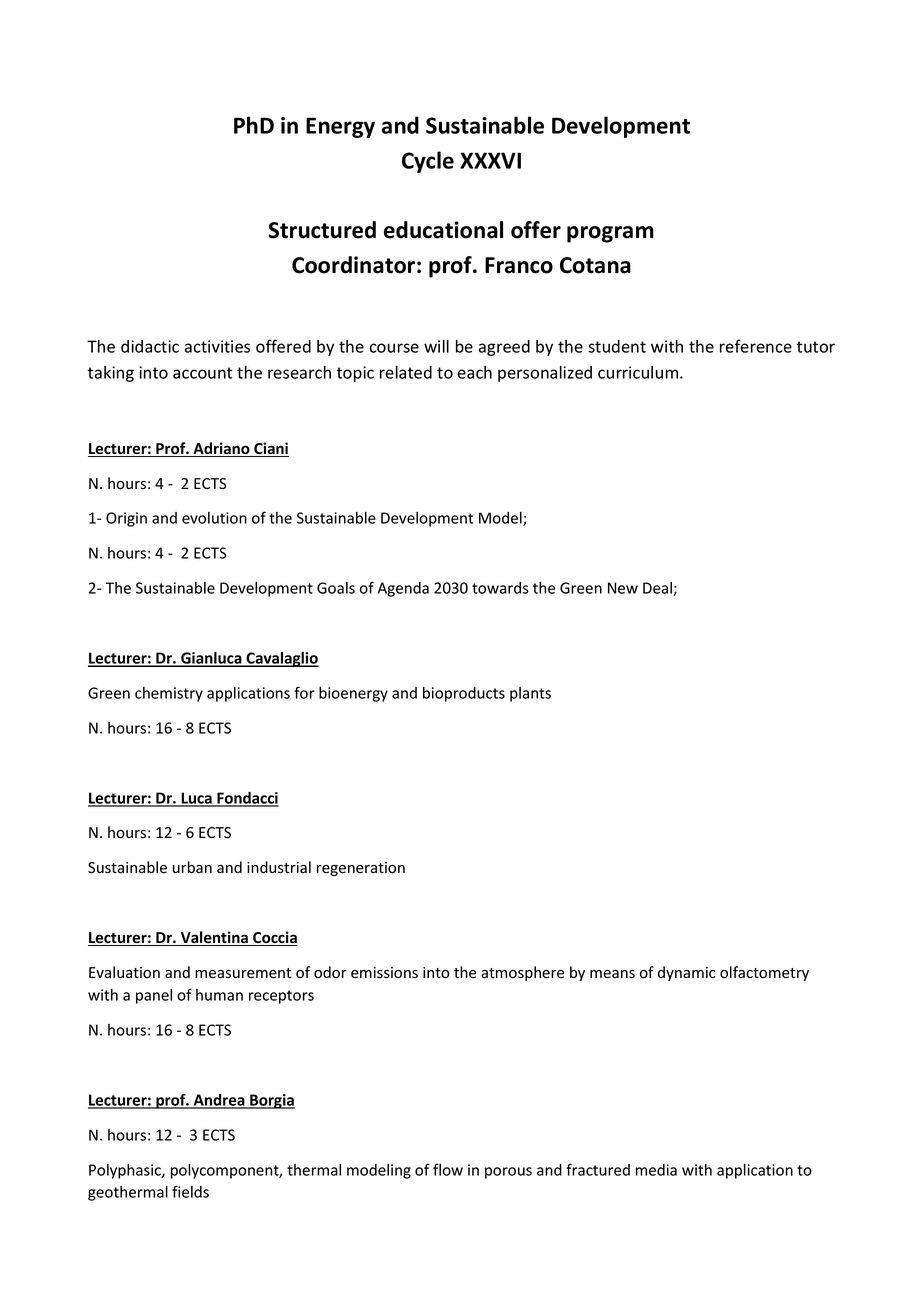 Image resolution: width=924 pixels, height=1308 pixels. What do you see at coordinates (361, 869) in the document?
I see `regeneration` at bounding box center [361, 869].
